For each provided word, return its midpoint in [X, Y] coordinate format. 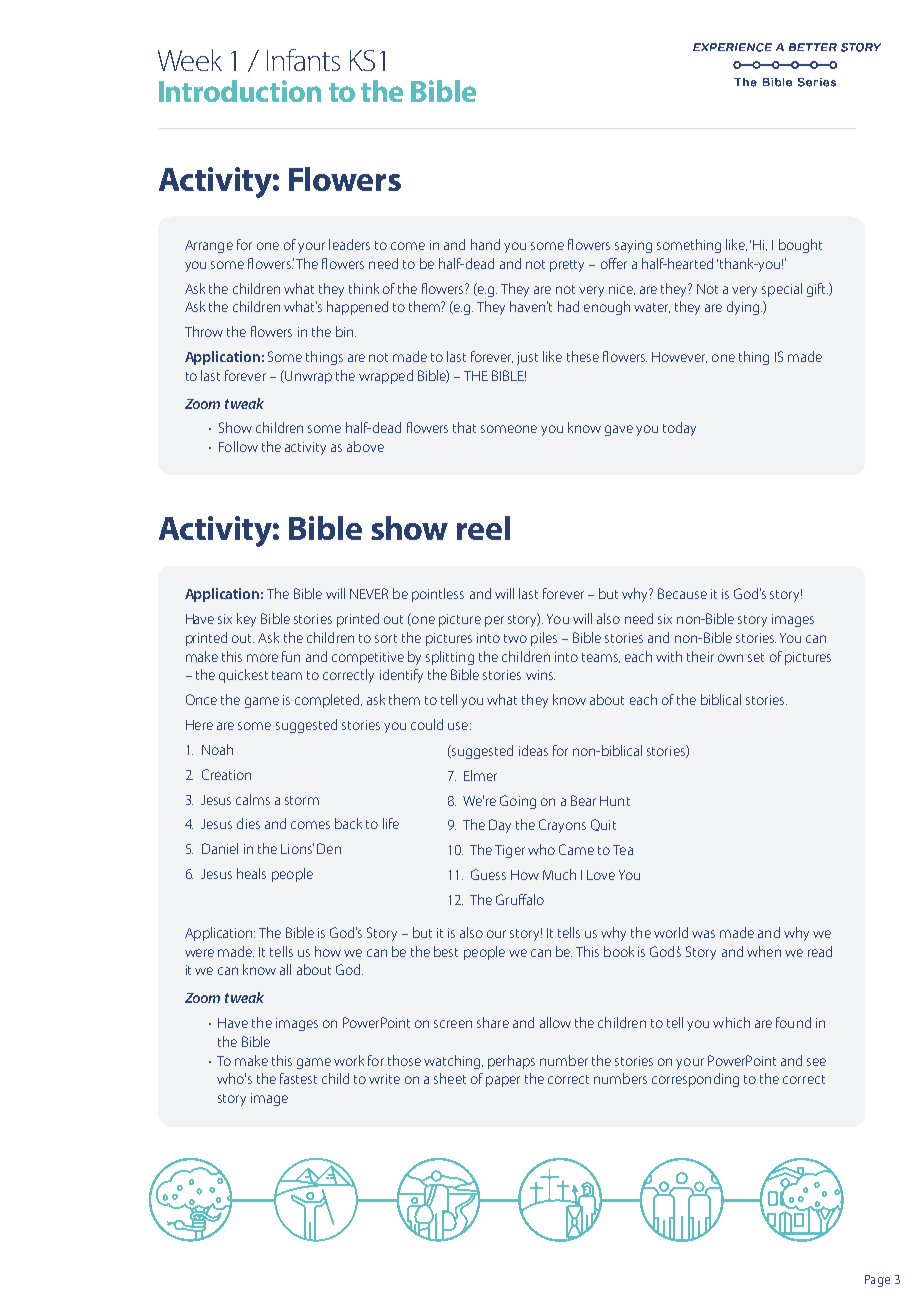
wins [540, 675]
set [756, 657]
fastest [298, 1078]
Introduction [240, 91]
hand [485, 244]
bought [800, 246]
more [262, 658]
